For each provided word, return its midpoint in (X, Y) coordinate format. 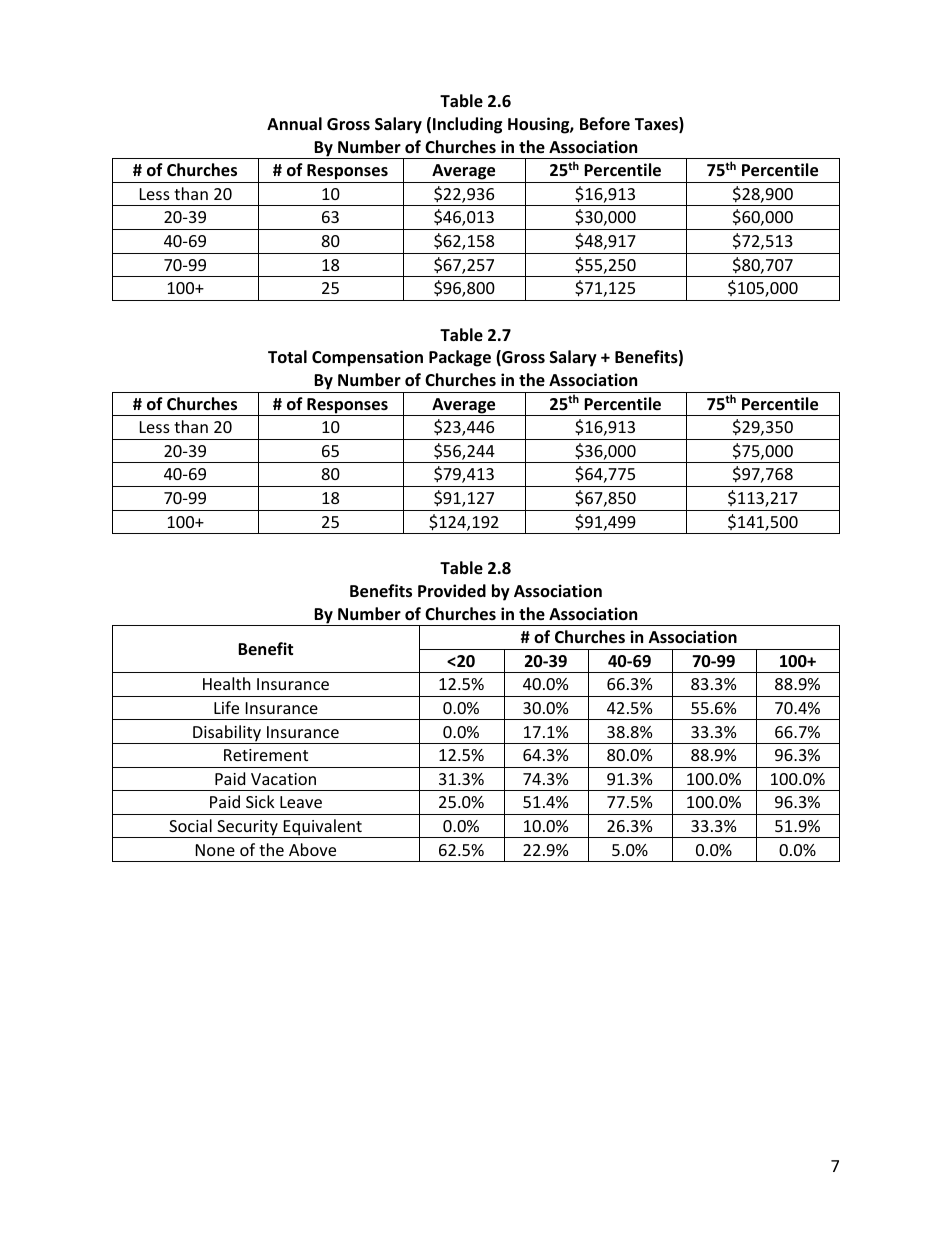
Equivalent (322, 828)
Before (605, 124)
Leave (301, 802)
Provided (452, 591)
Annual (294, 123)
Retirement (266, 755)
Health (227, 683)
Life (226, 707)
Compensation (367, 358)
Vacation (283, 779)
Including (467, 125)
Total (287, 357)
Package (460, 358)
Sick (260, 801)
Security (247, 829)
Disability (227, 734)
